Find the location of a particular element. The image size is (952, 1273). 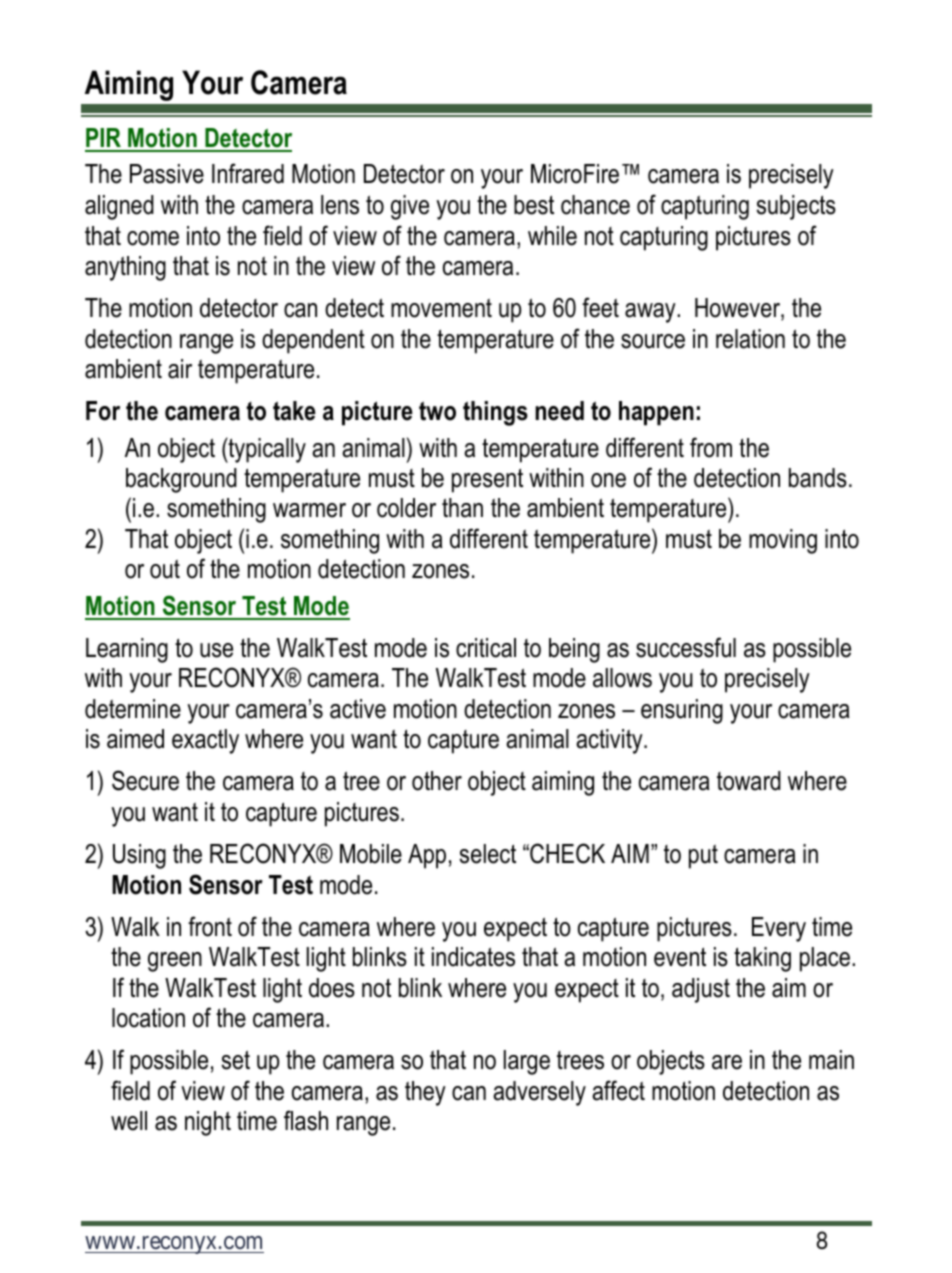

main is located at coordinates (831, 1060).
